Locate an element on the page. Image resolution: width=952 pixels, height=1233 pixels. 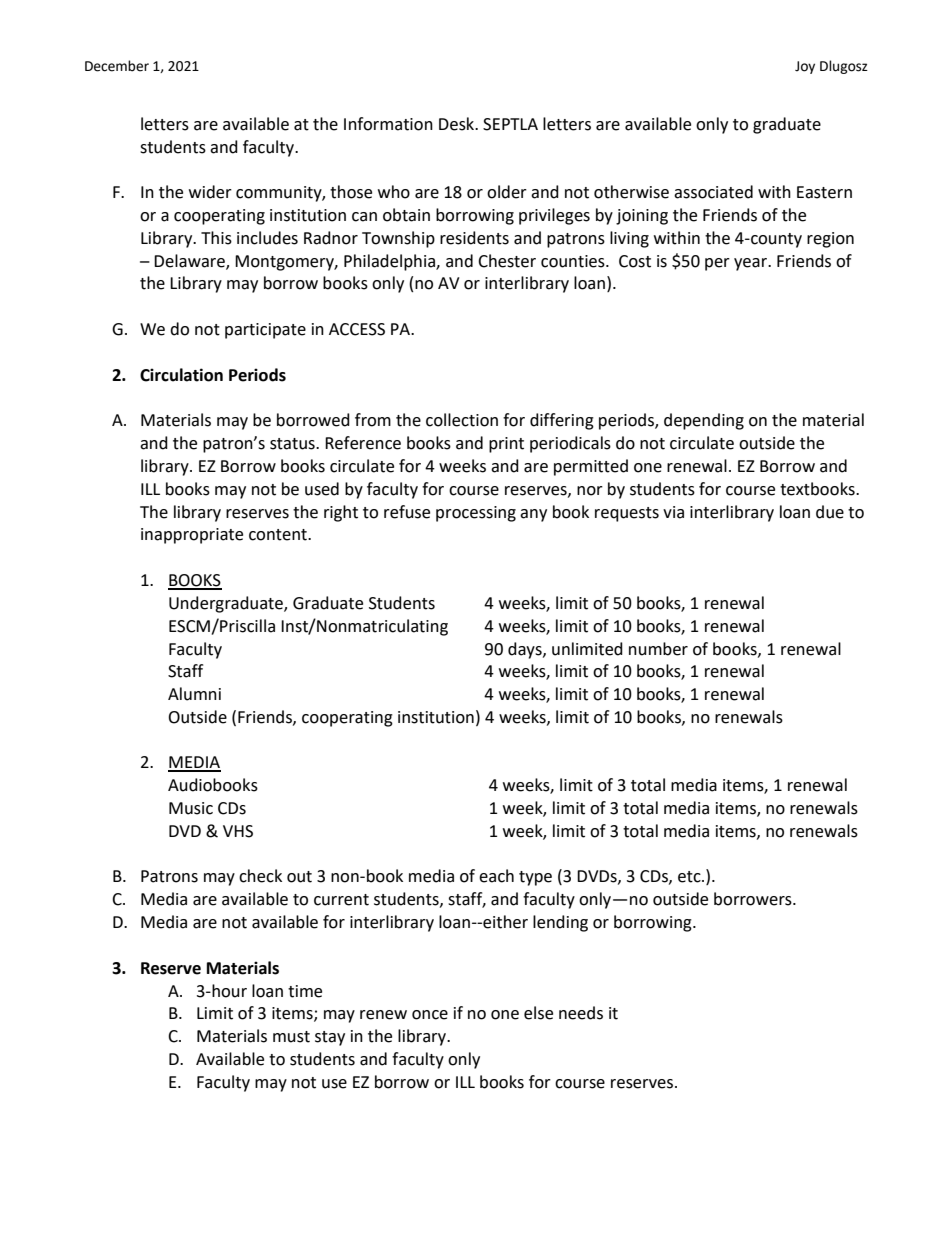
number is located at coordinates (658, 649).
